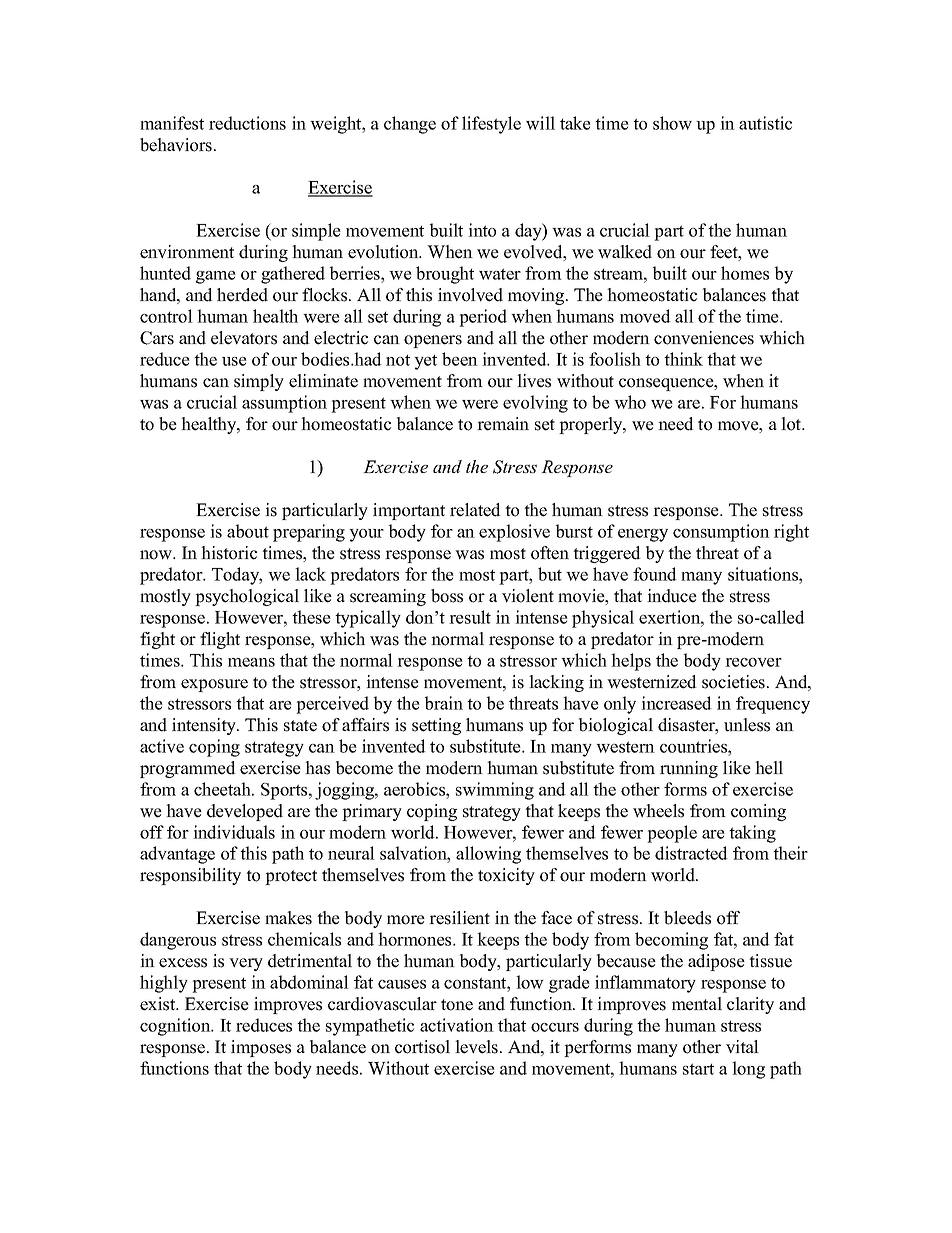 The image size is (952, 1233). I want to click on levels, so click(478, 1047).
